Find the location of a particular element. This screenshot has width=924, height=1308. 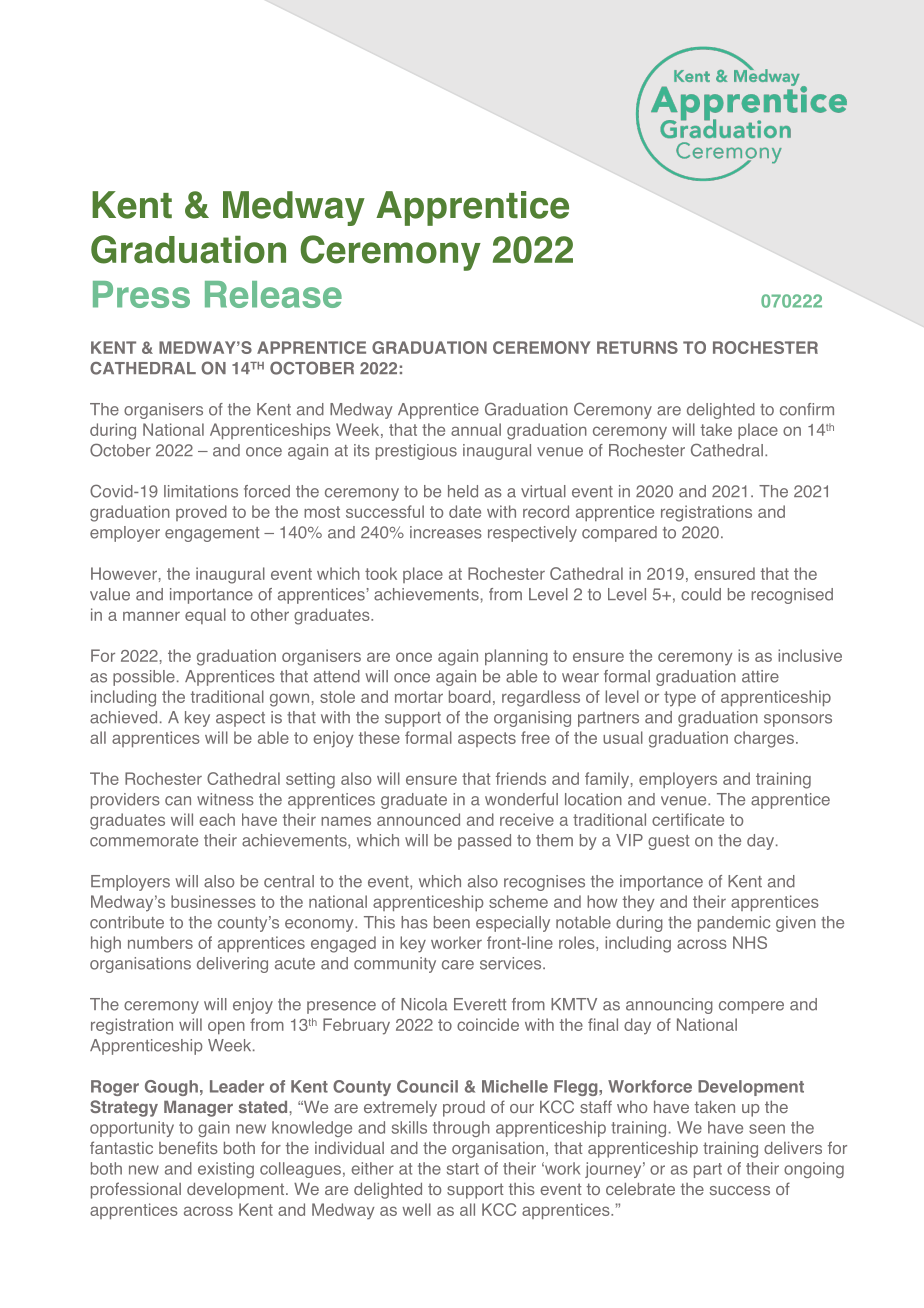

engagement is located at coordinates (212, 534).
